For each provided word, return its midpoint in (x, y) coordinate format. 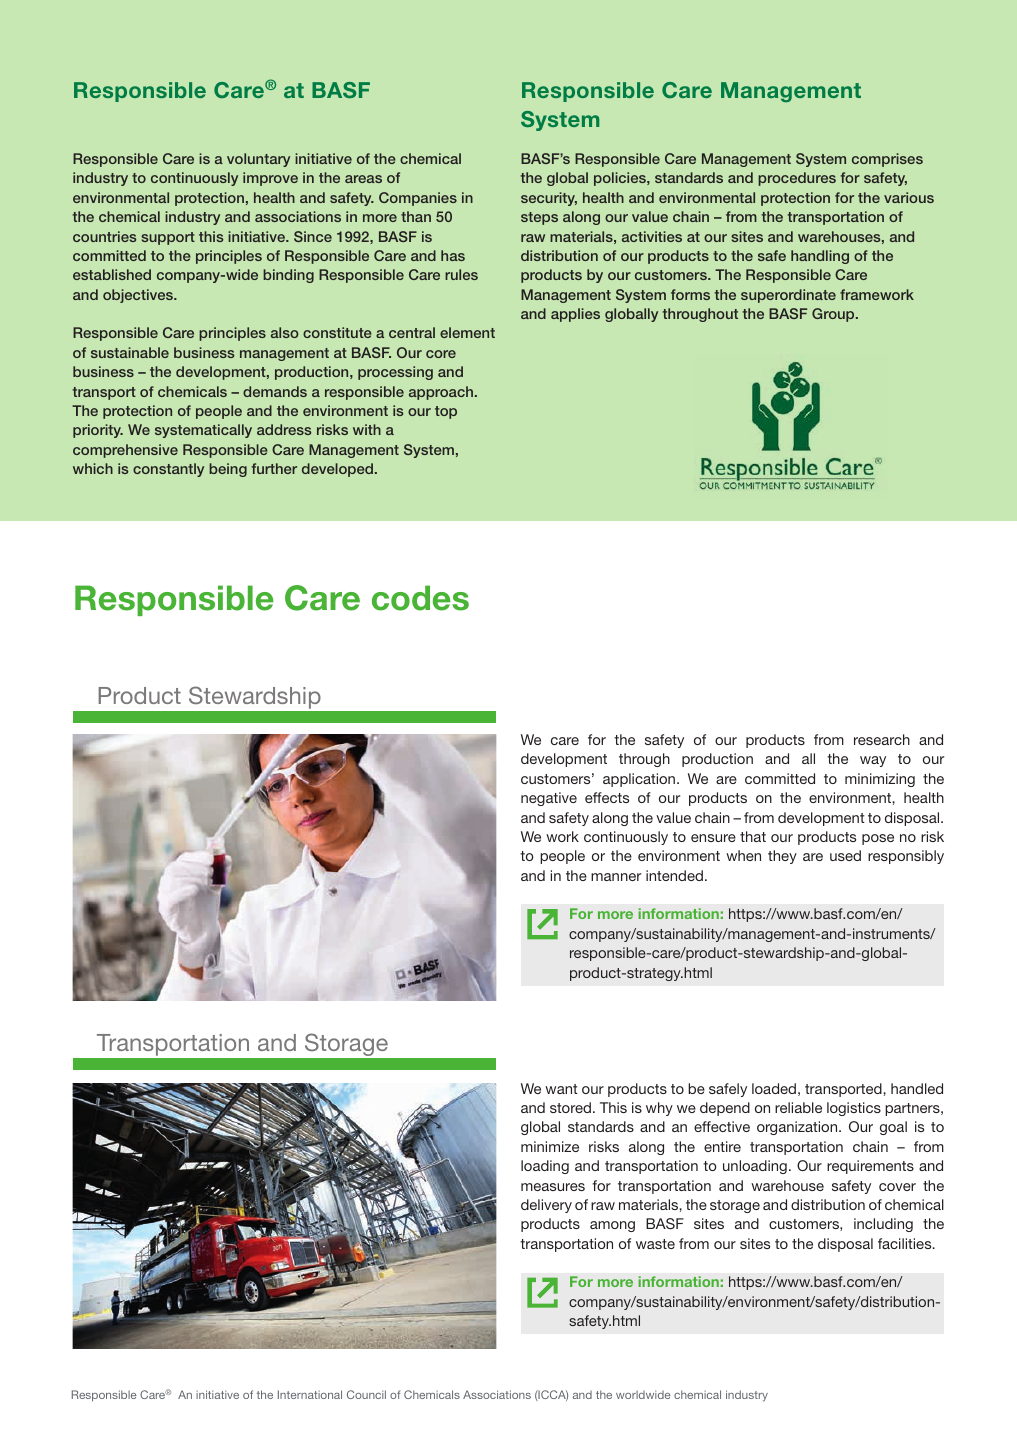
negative (549, 799)
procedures (797, 179)
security (549, 199)
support (168, 238)
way (873, 761)
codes (420, 598)
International (310, 1394)
